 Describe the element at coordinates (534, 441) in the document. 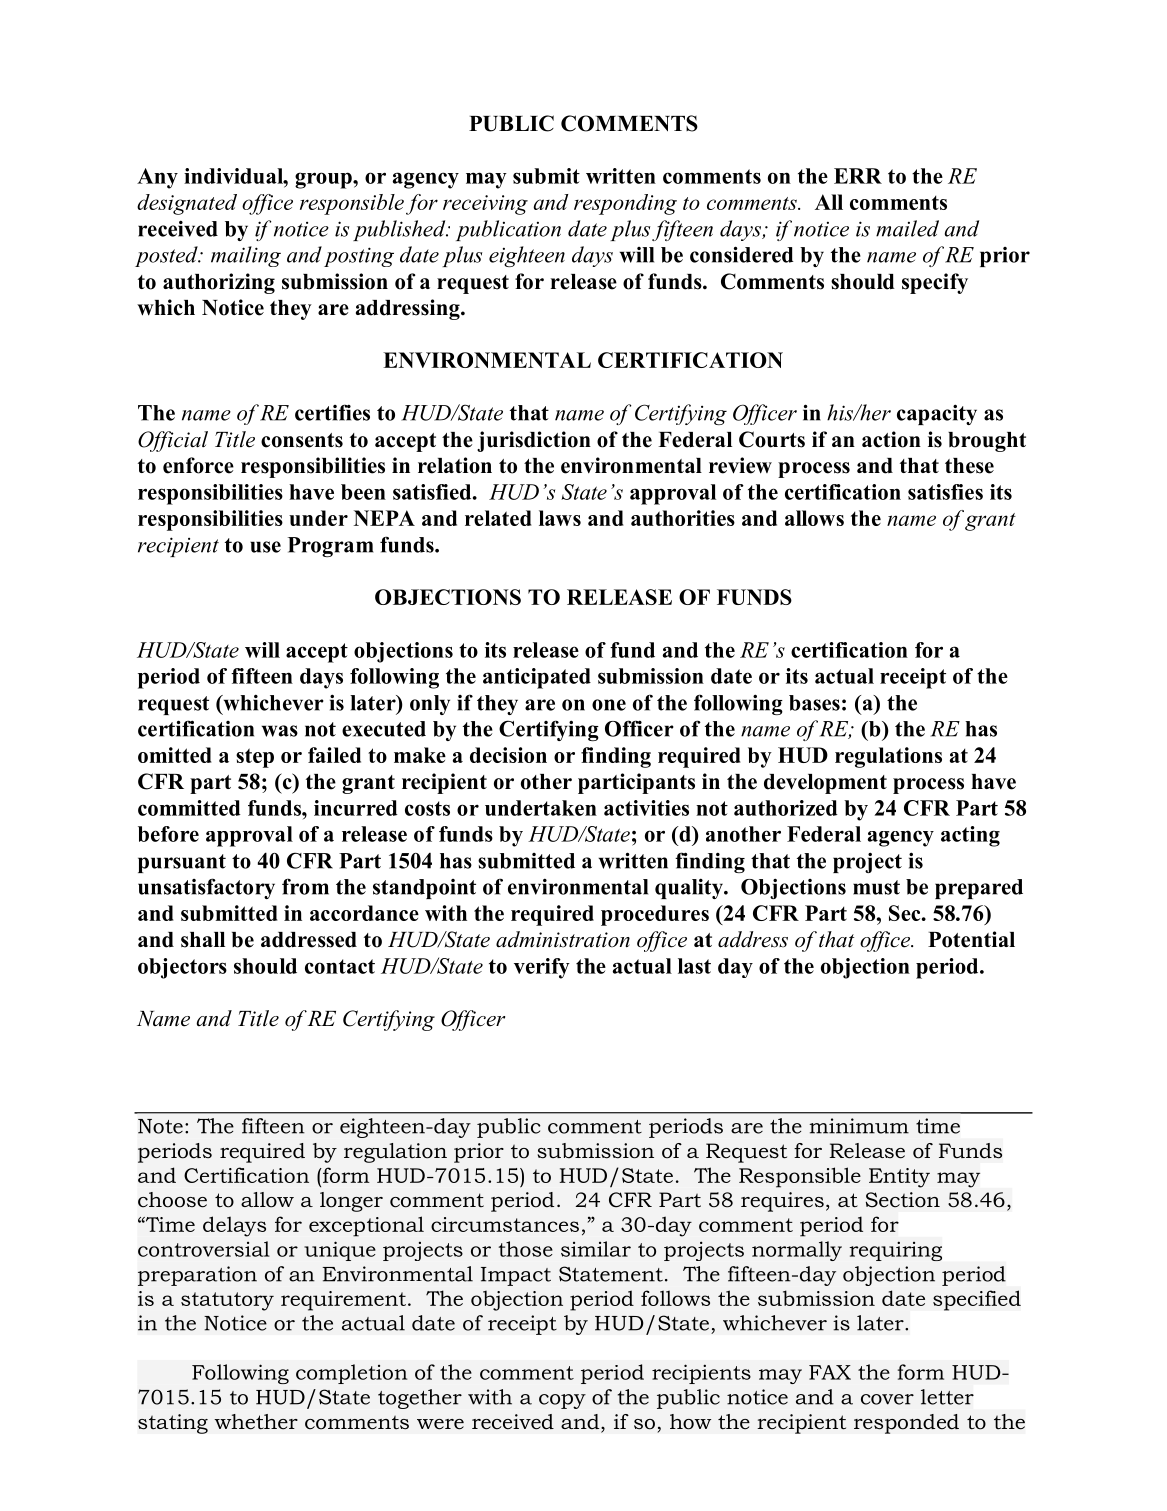

I see `jurisdiction` at that location.
